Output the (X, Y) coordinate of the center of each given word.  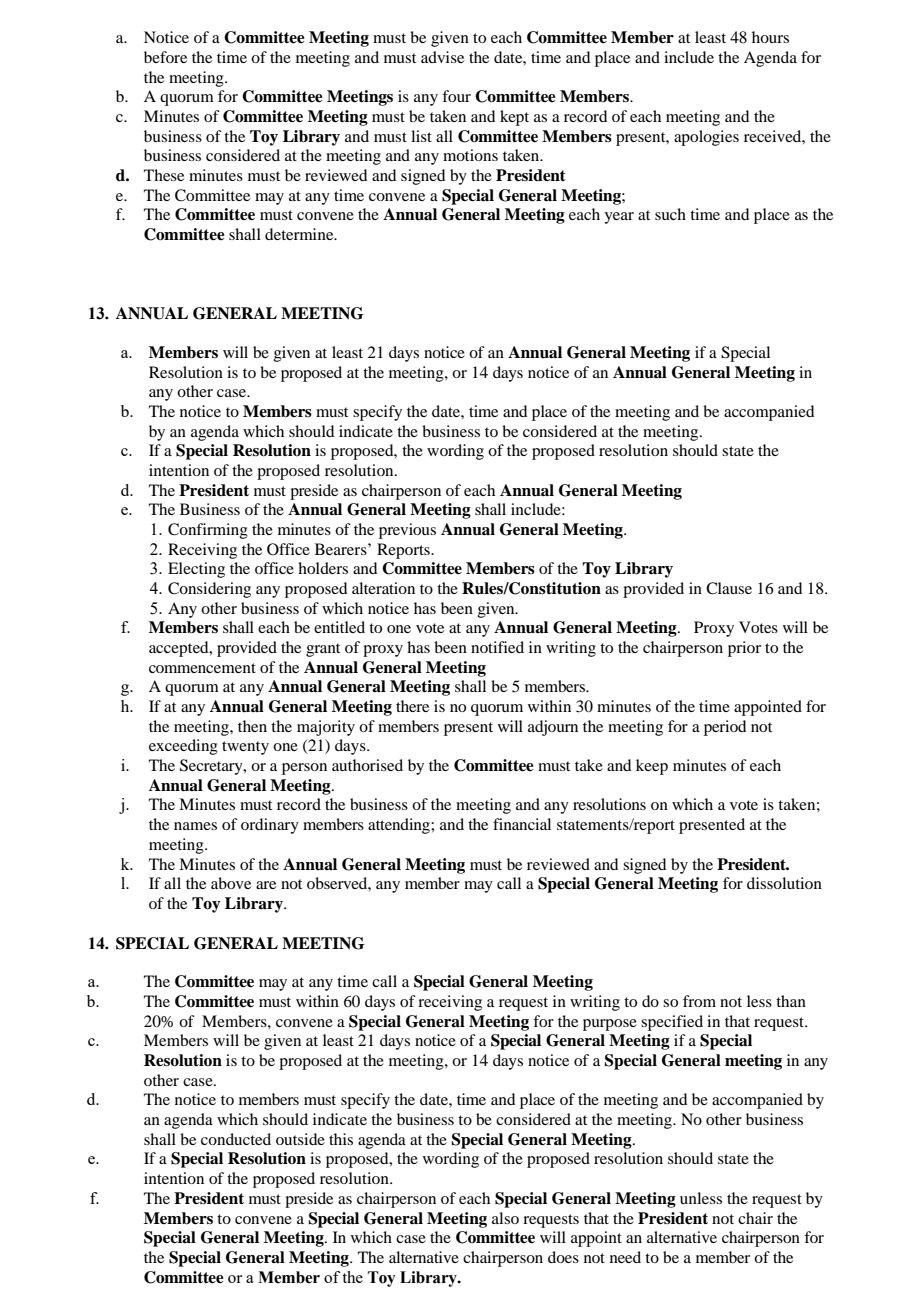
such (670, 214)
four (456, 96)
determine (300, 234)
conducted (236, 1139)
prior (744, 649)
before (165, 57)
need (625, 1257)
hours (770, 37)
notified (497, 647)
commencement (202, 668)
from (699, 1001)
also (505, 1218)
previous (407, 531)
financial (522, 824)
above (231, 883)
